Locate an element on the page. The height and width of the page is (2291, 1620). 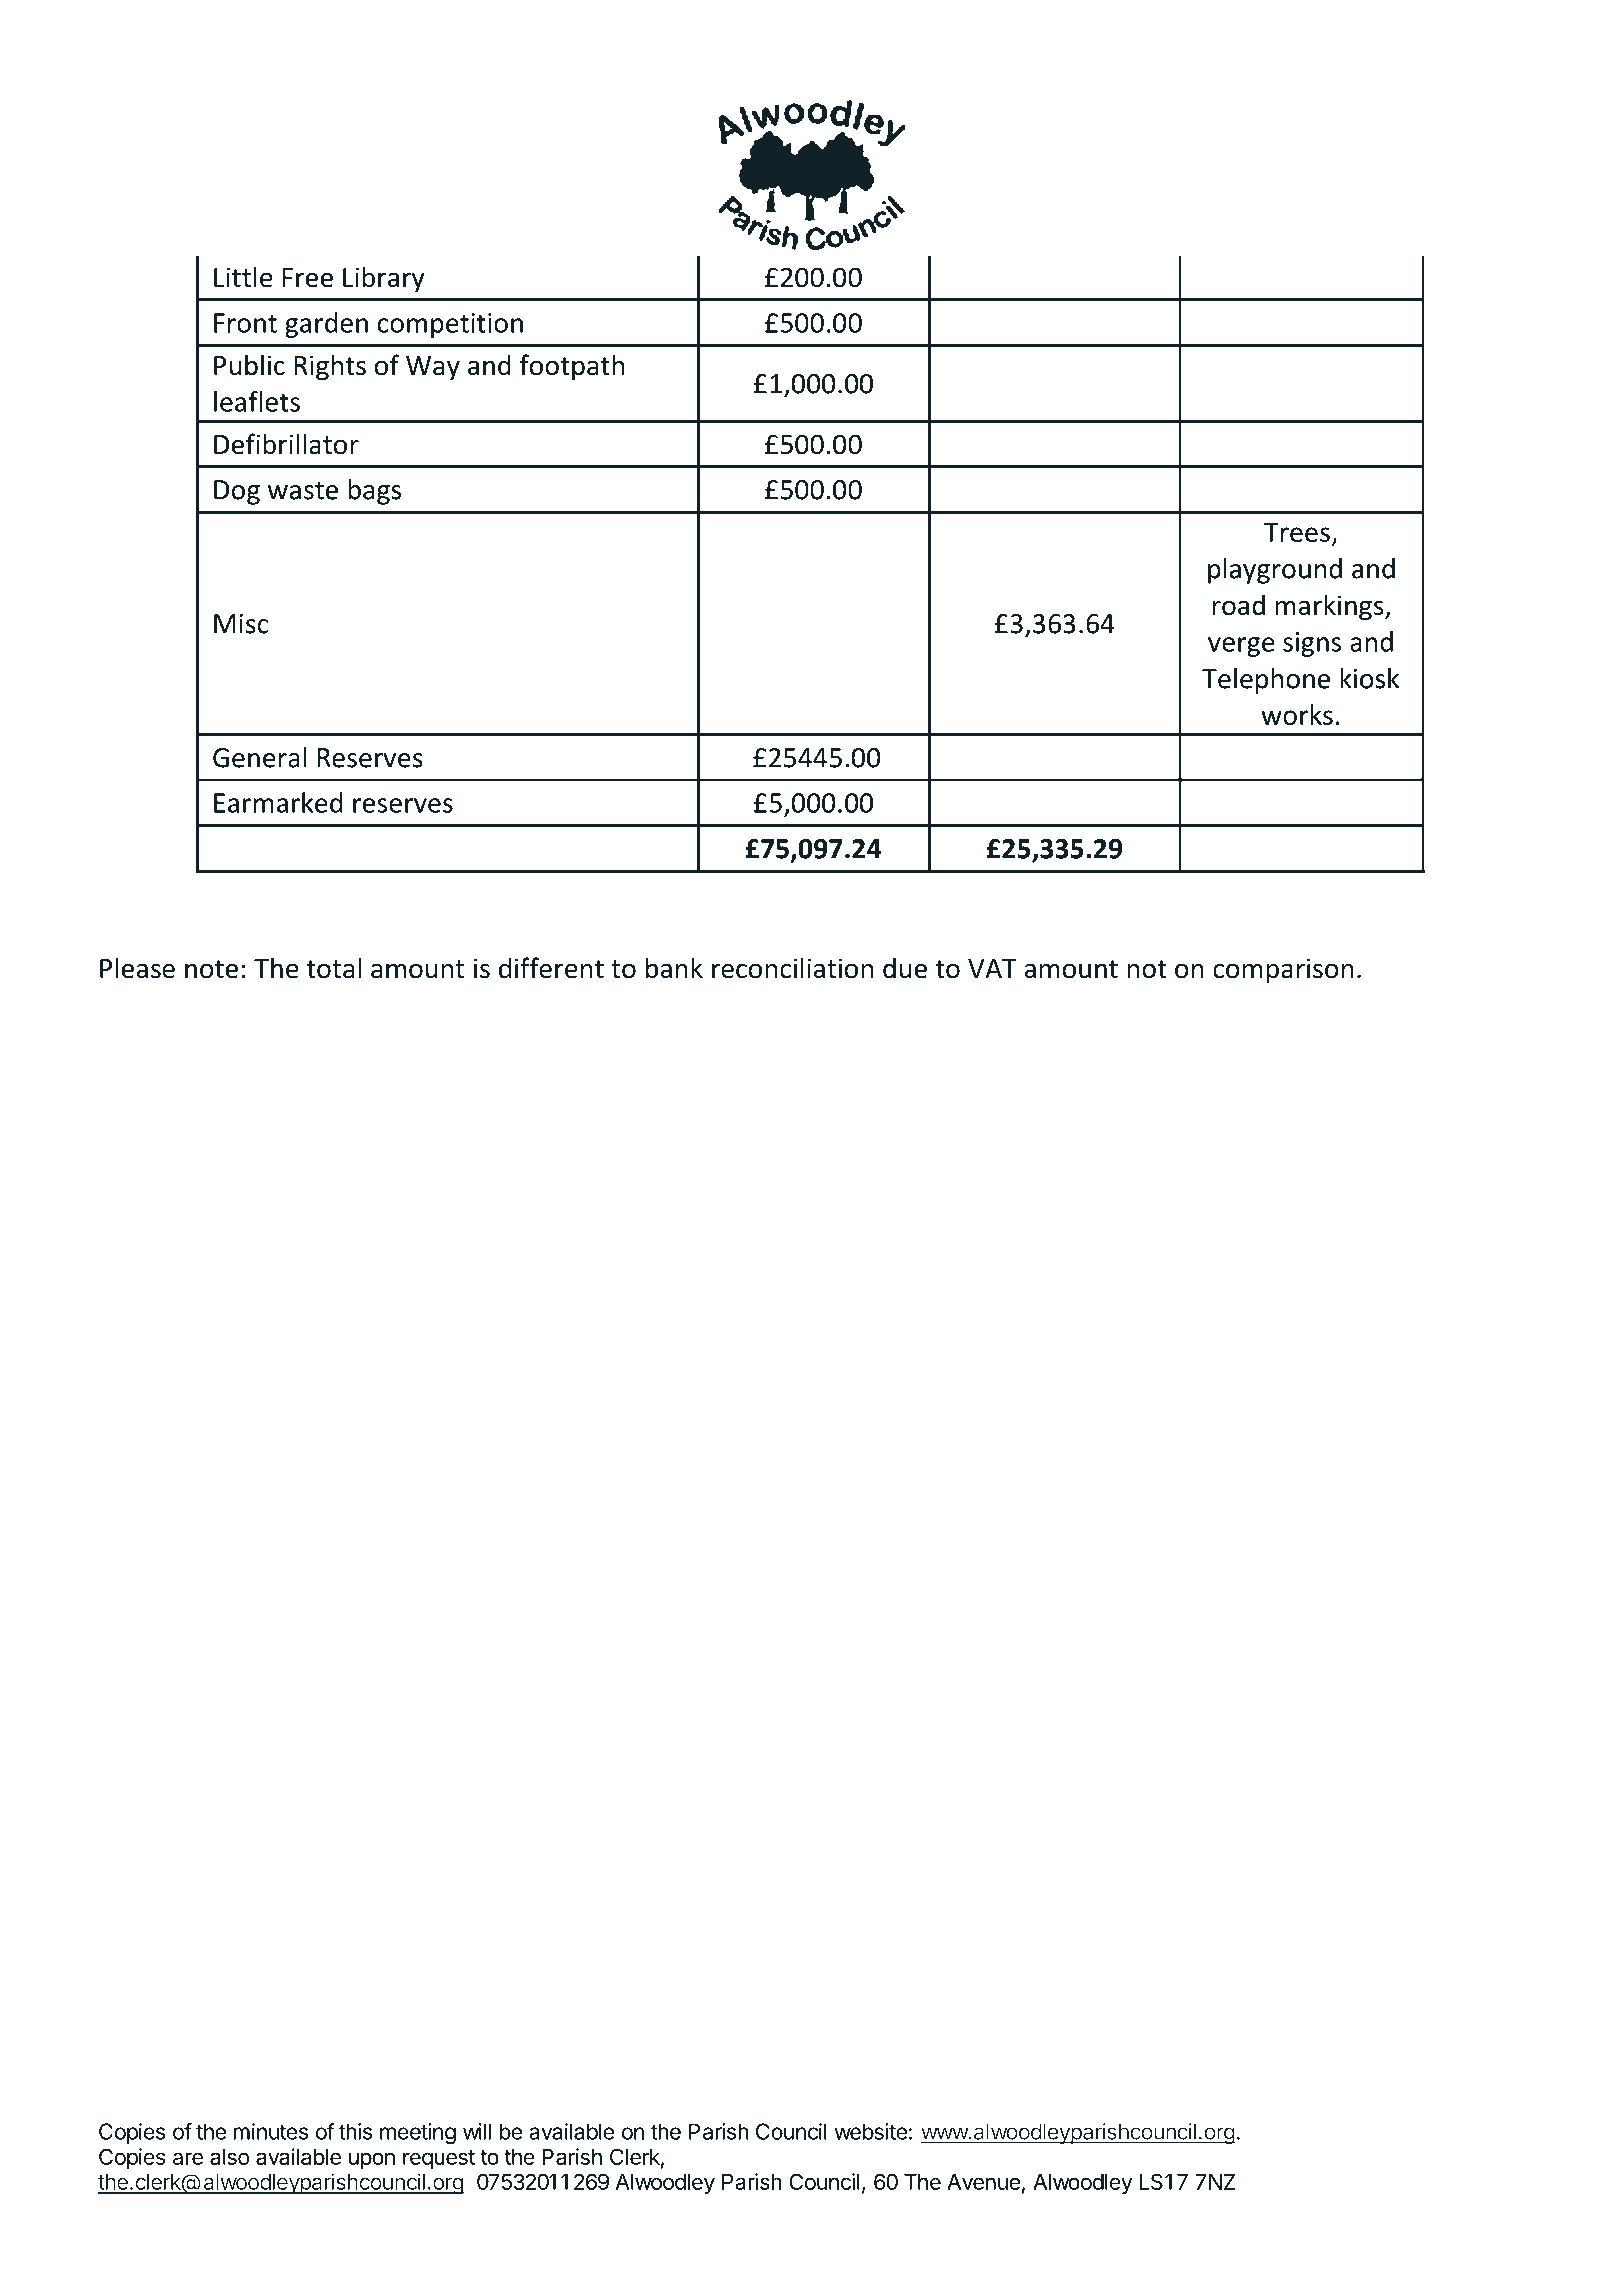
website is located at coordinates (870, 2131).
